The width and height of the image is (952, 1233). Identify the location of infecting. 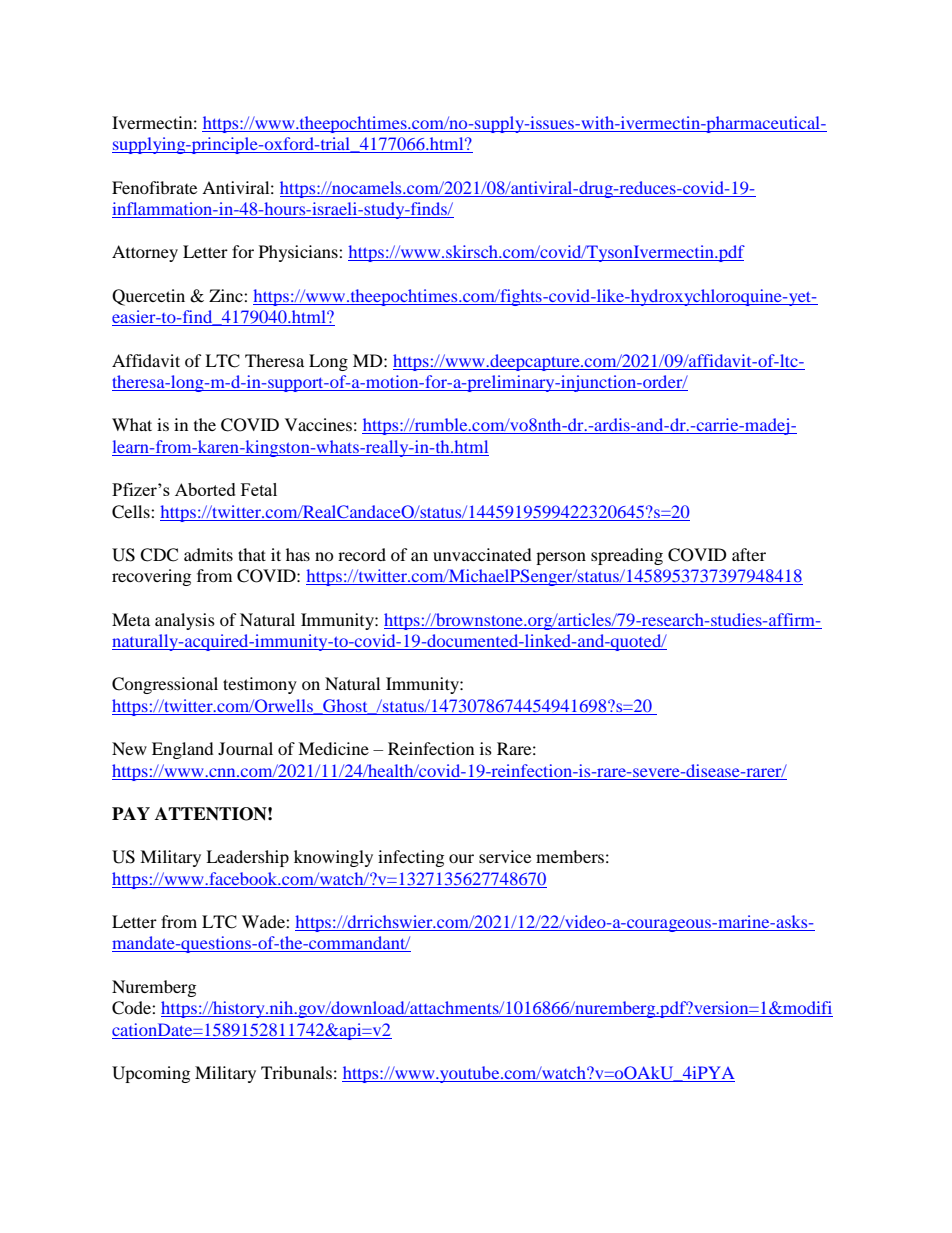
(411, 858).
